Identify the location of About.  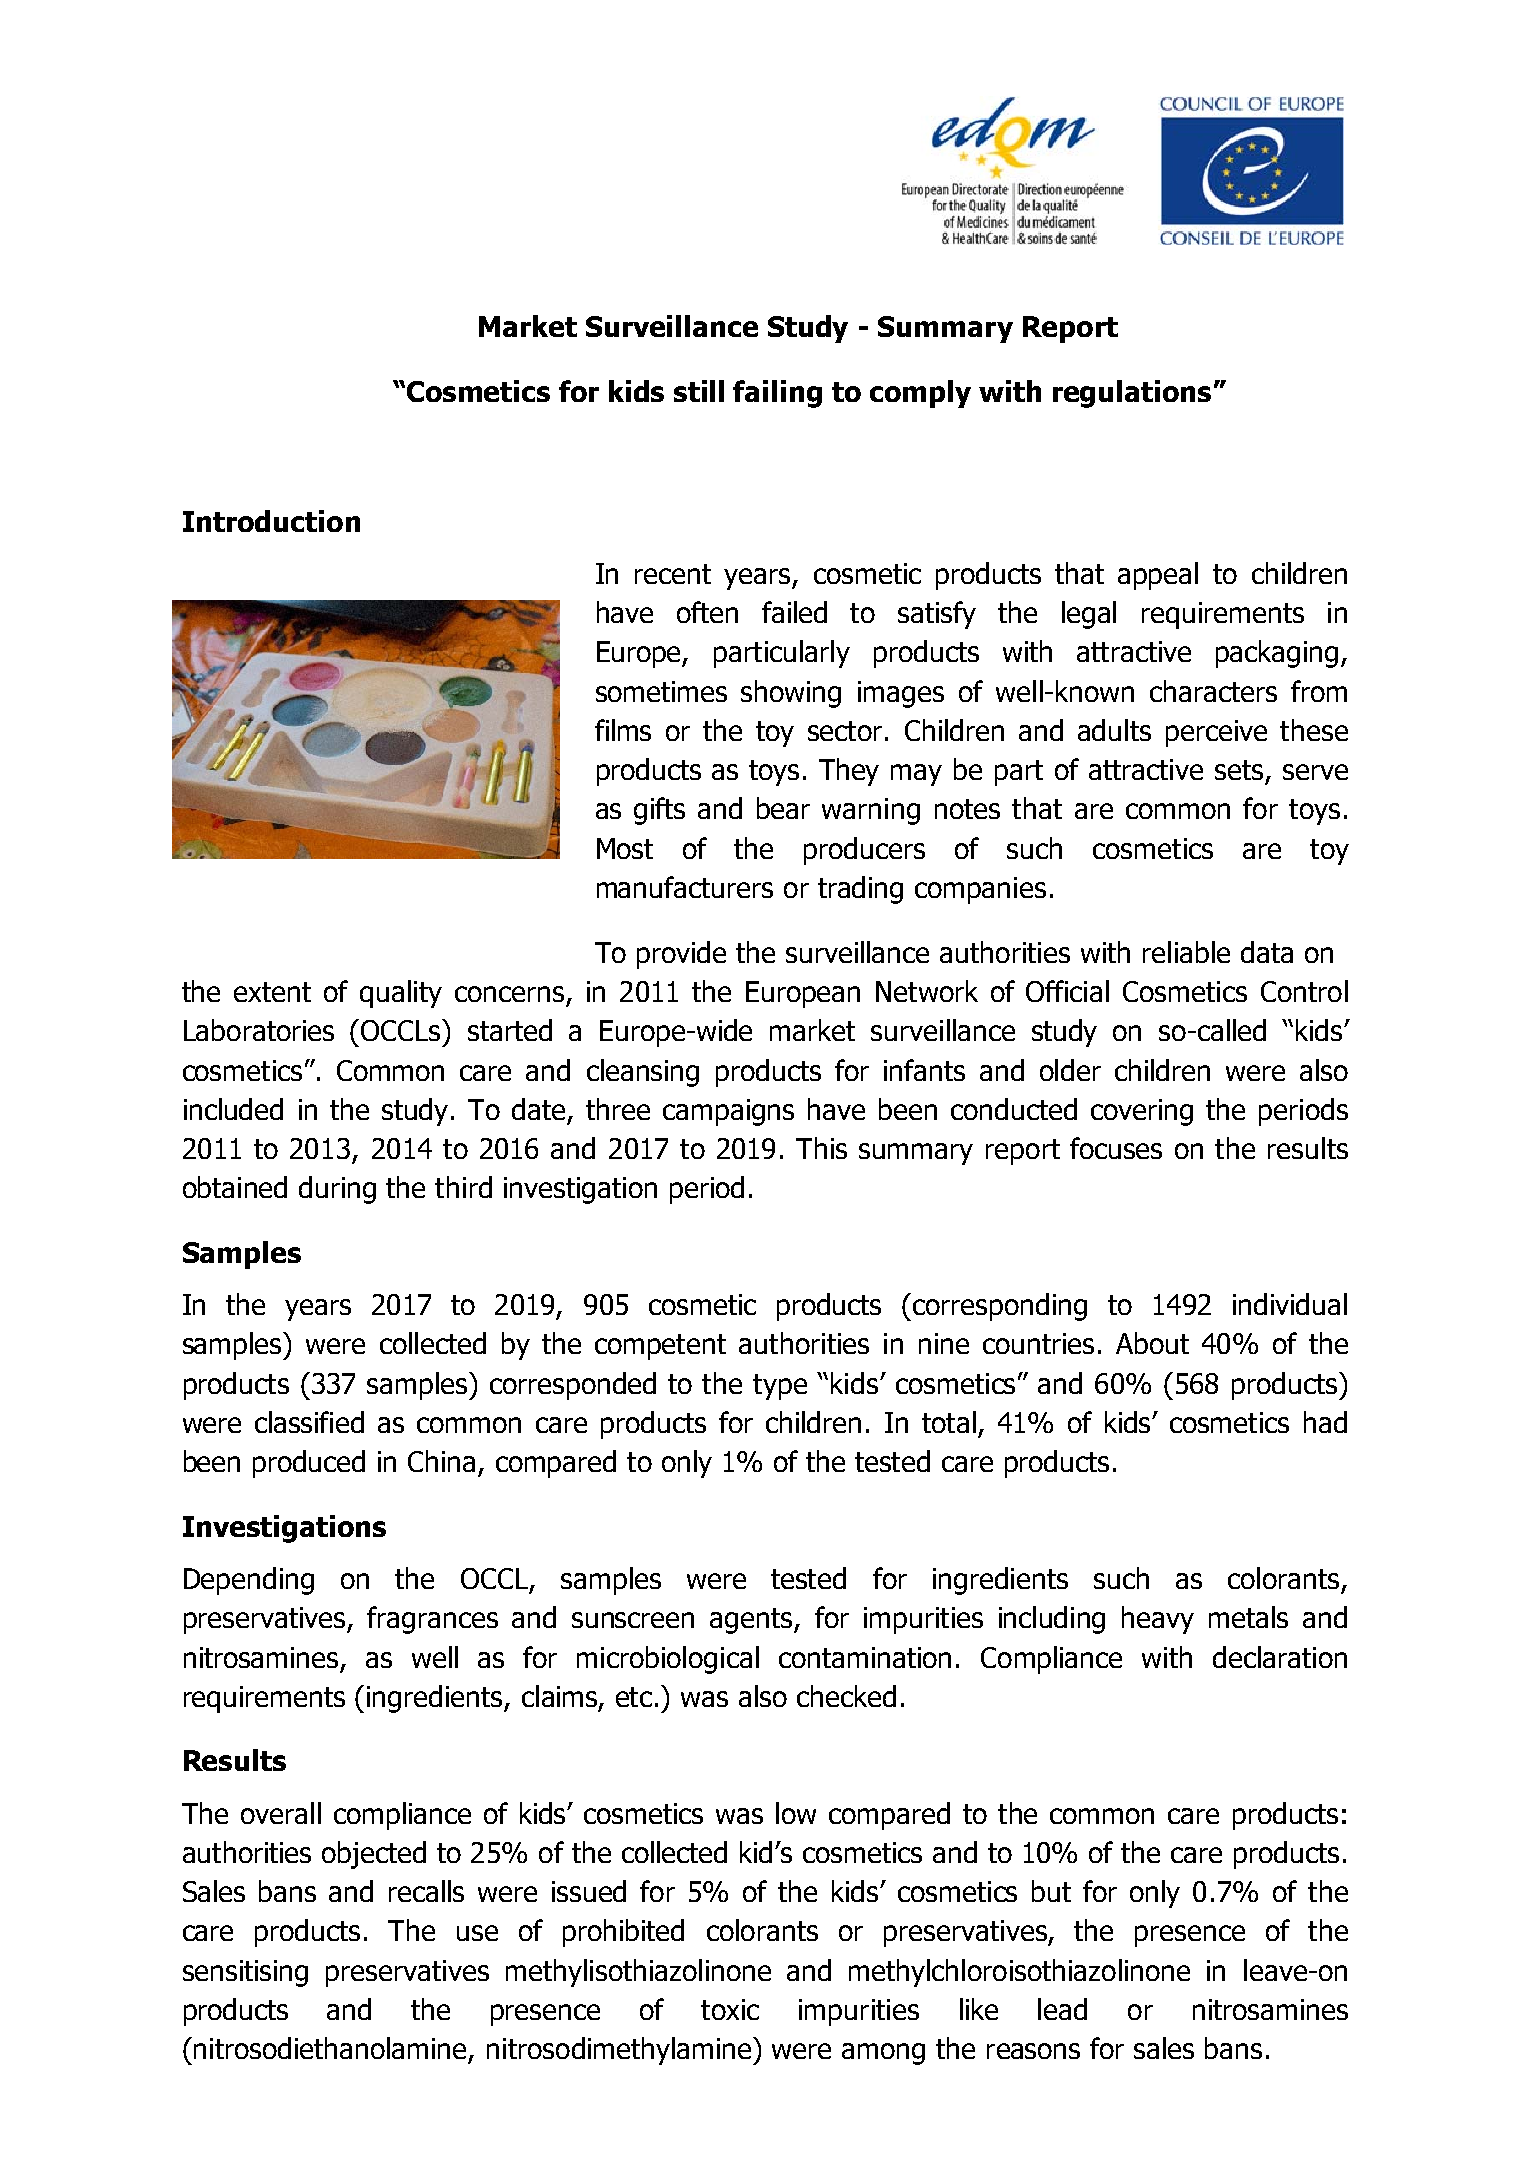
(1152, 1343).
